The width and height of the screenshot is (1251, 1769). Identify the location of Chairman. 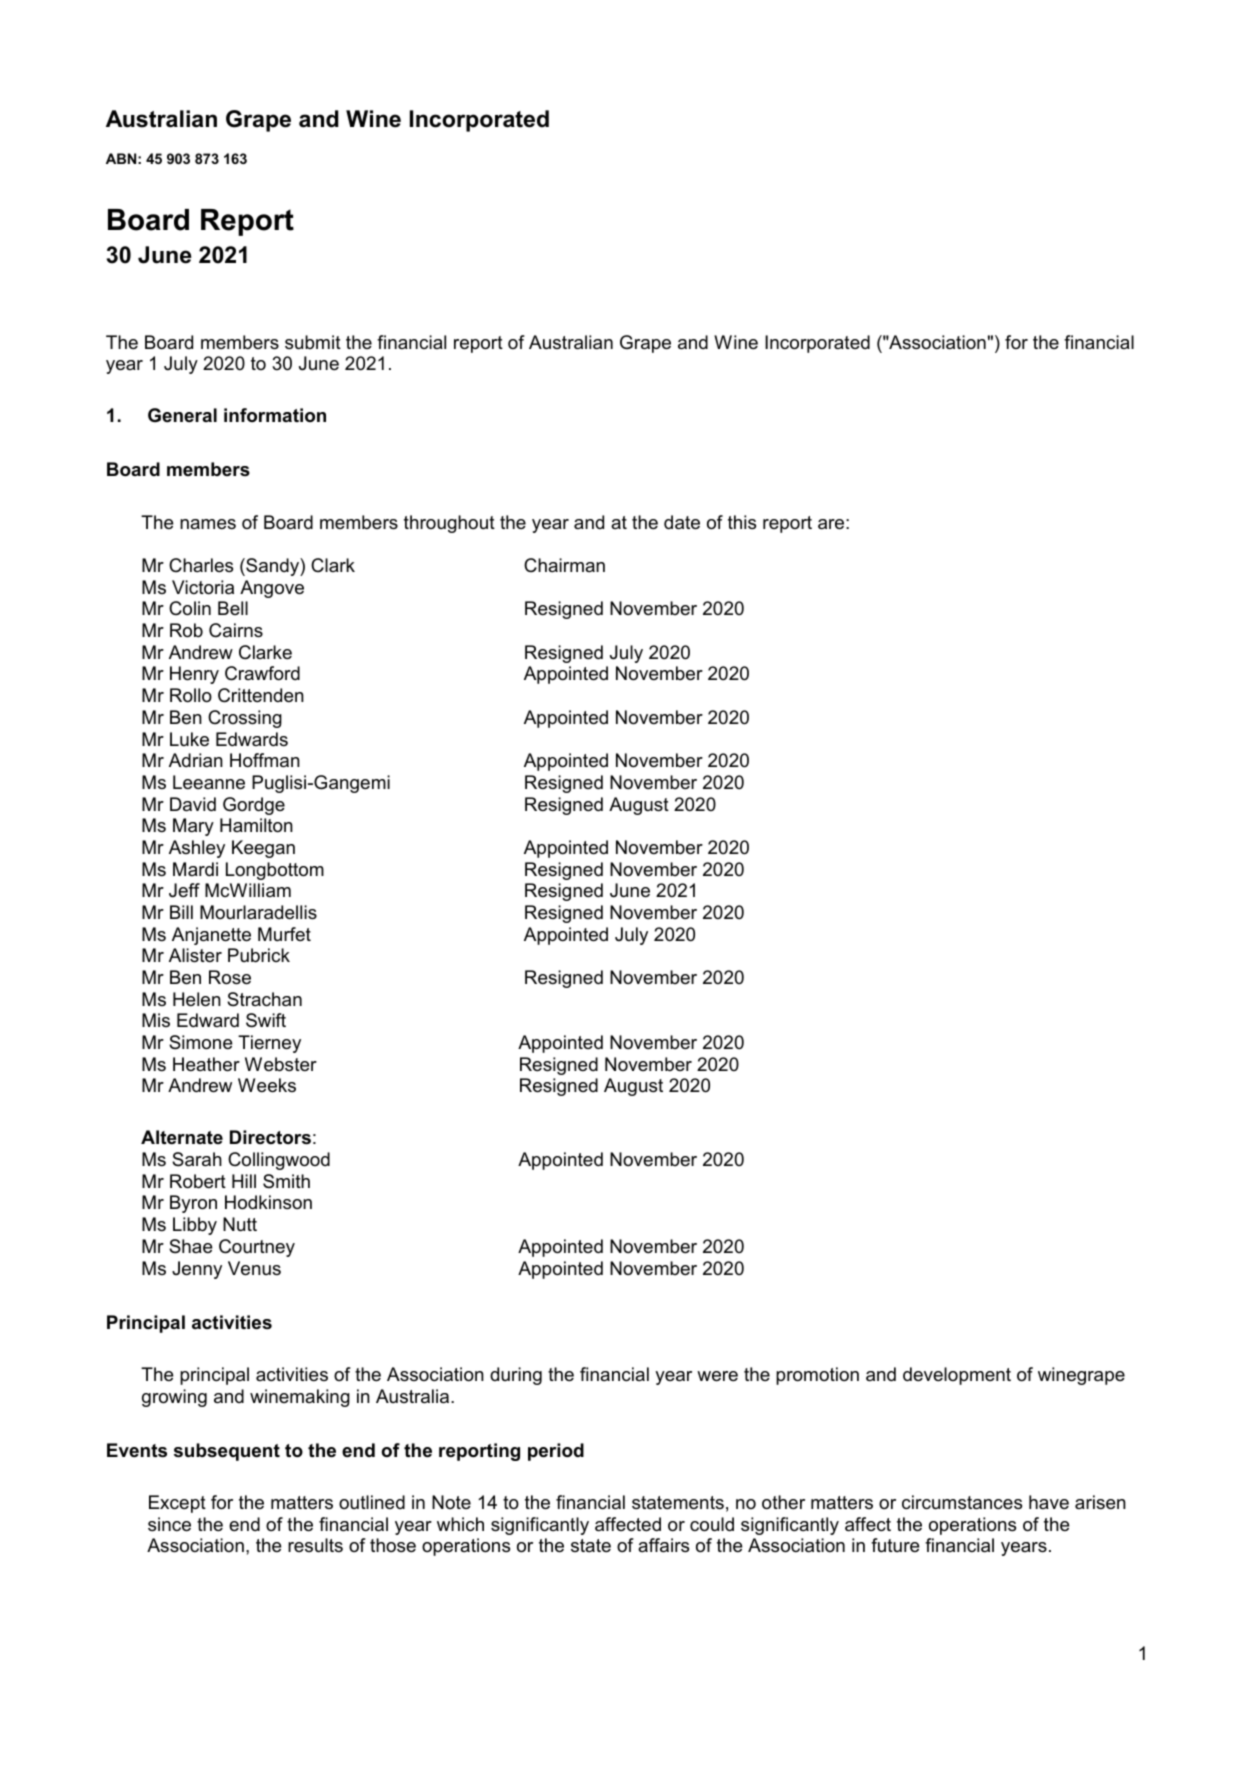
(564, 565).
